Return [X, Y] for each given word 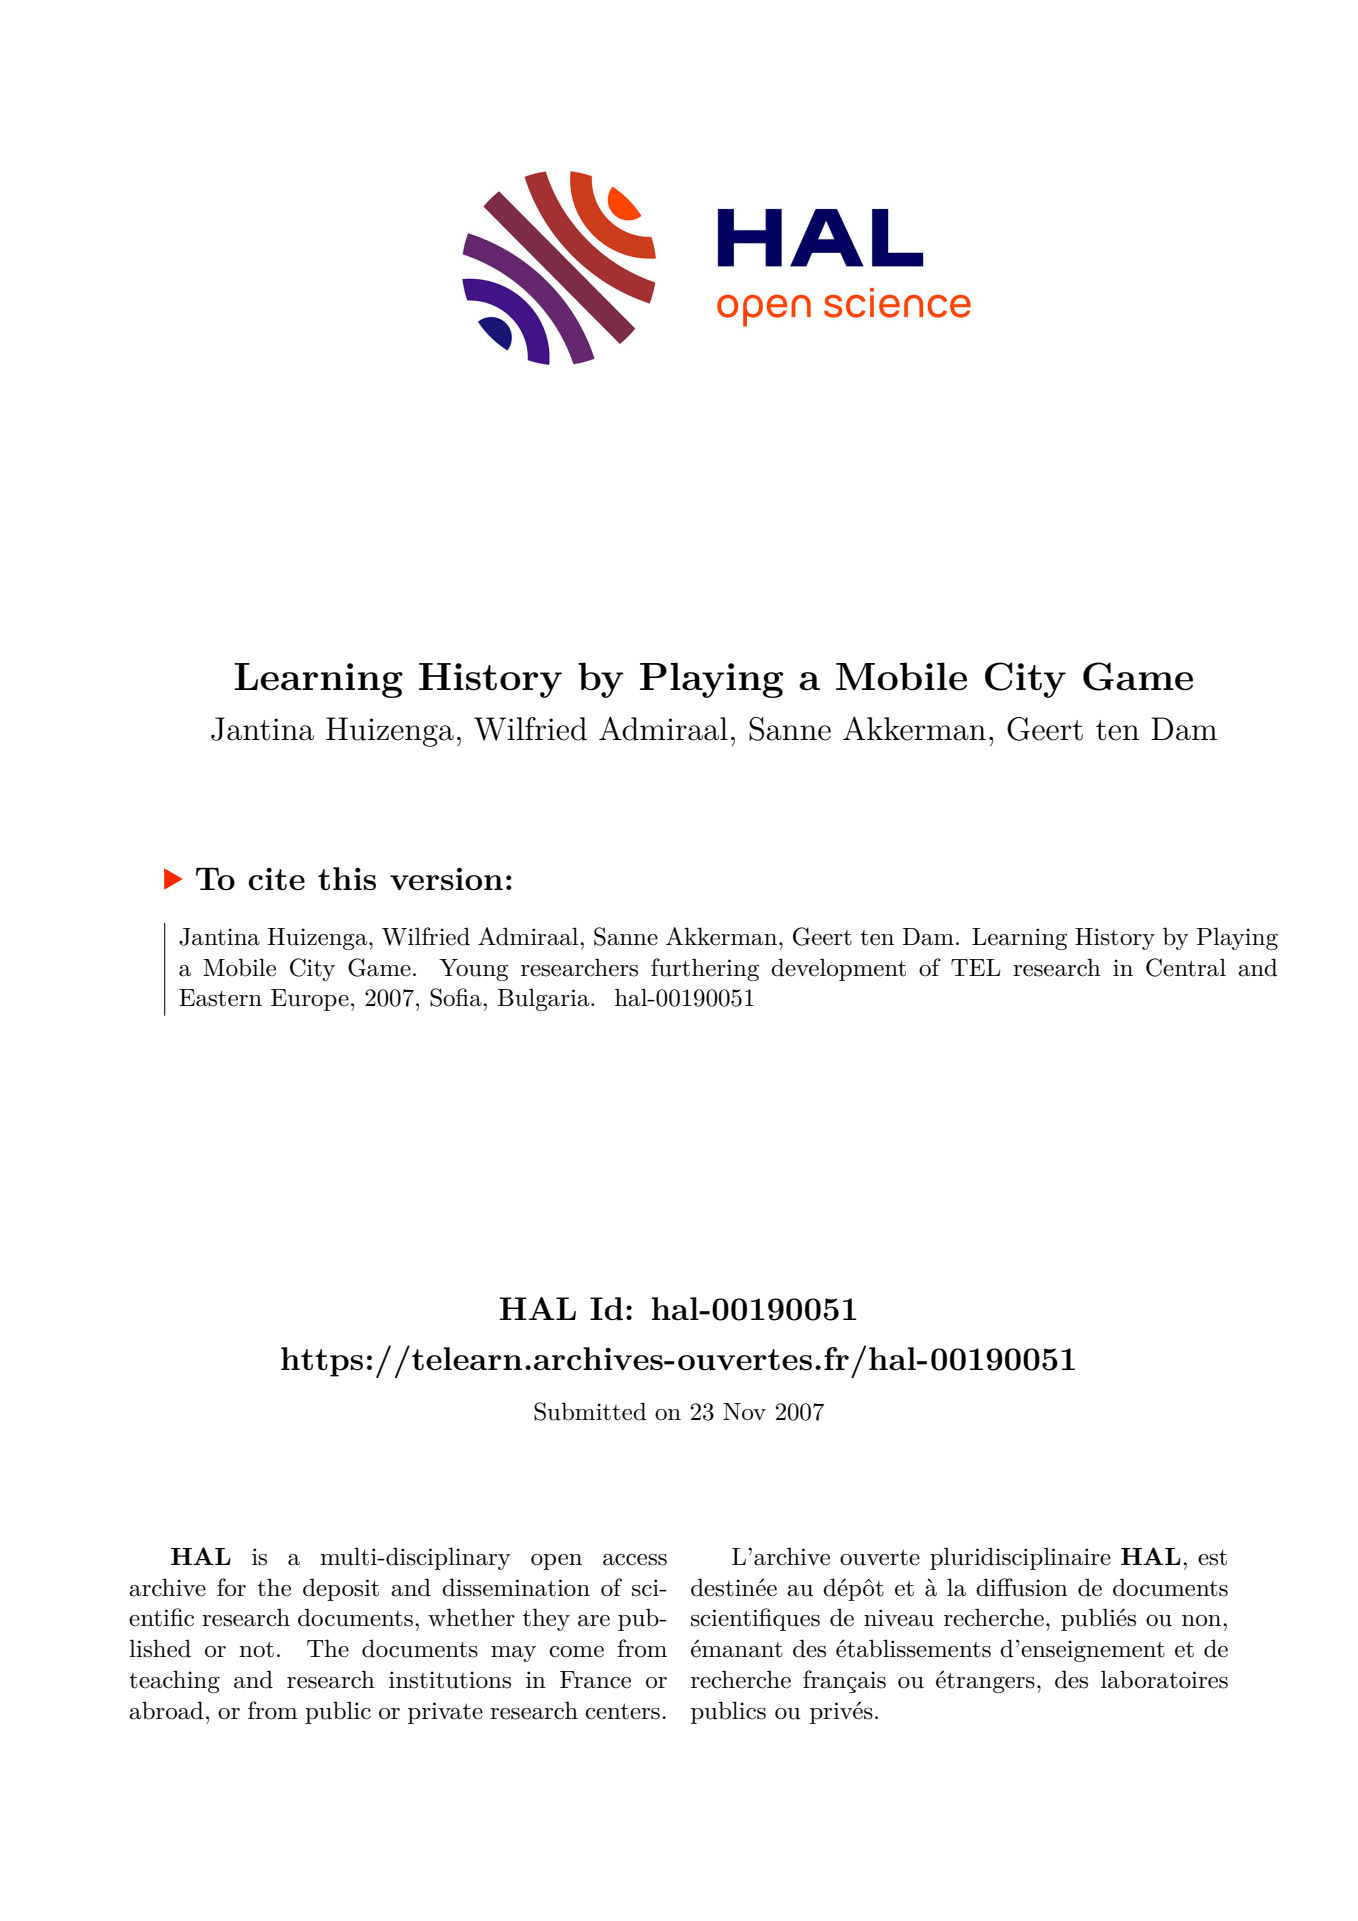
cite [277, 879]
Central [1186, 967]
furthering [705, 969]
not [256, 1650]
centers [622, 1712]
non [1203, 1621]
